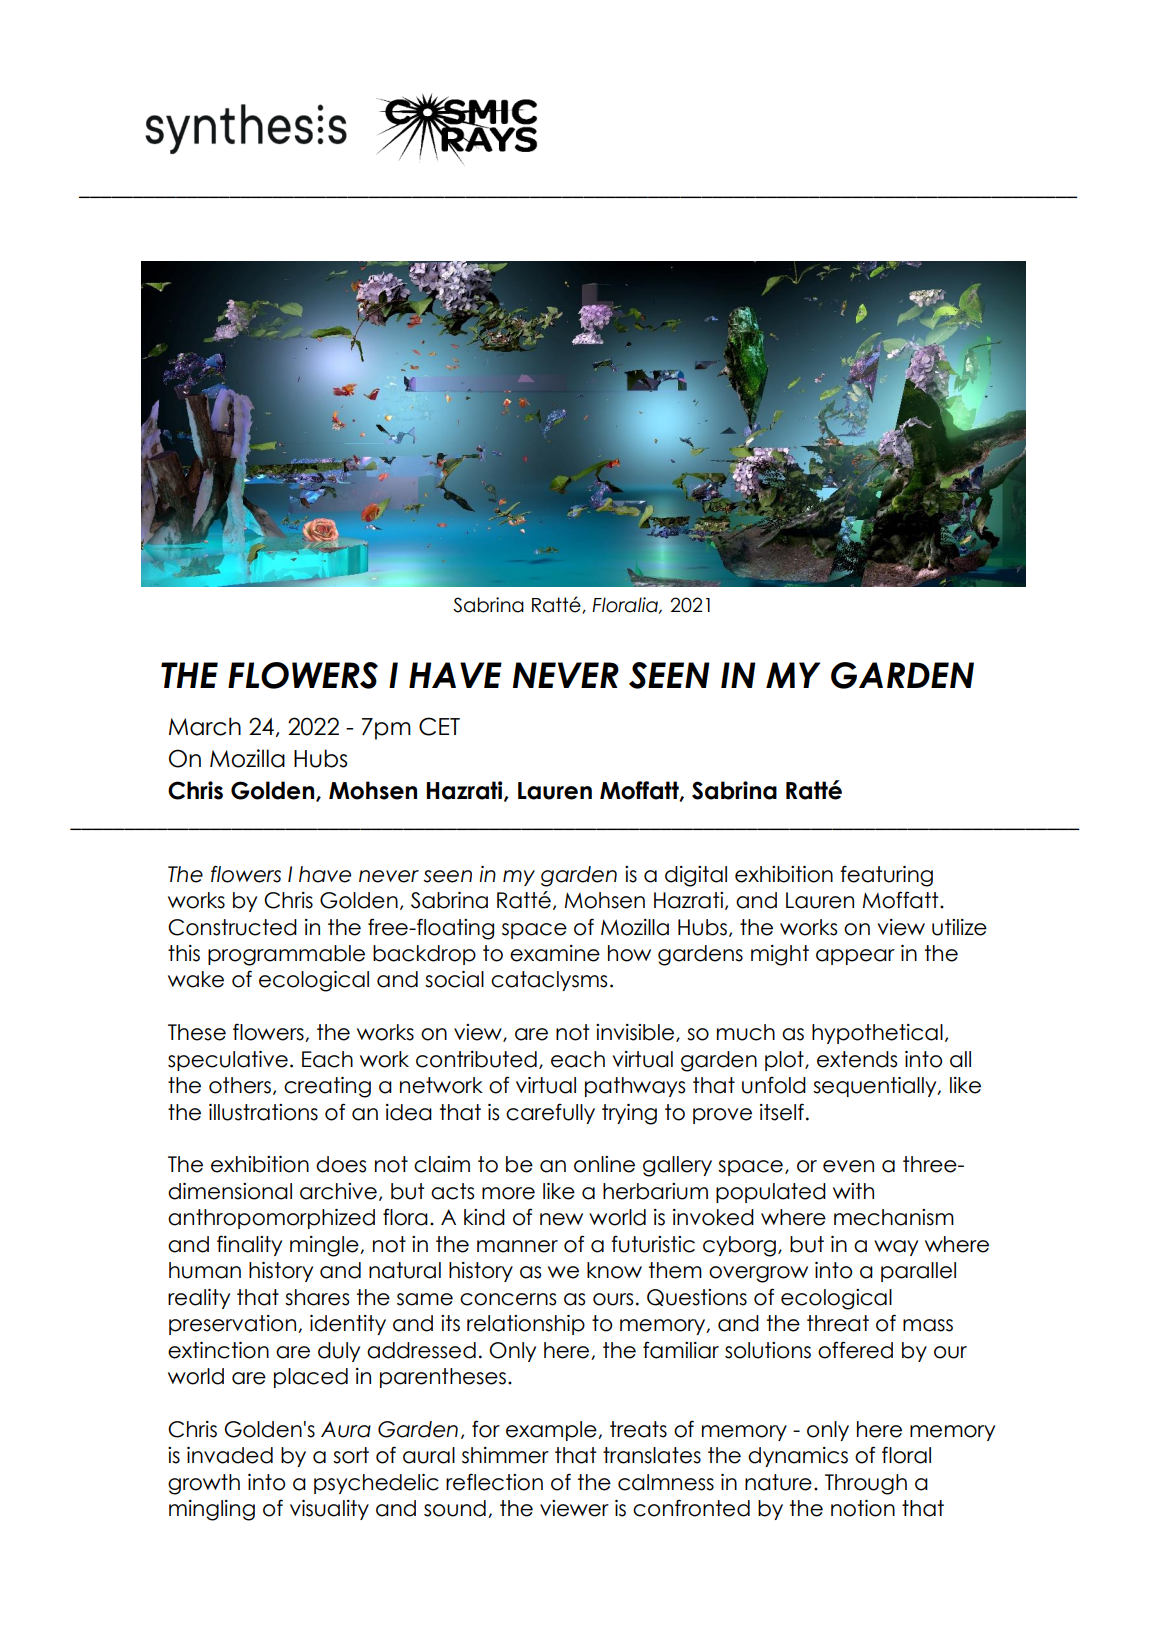 The height and width of the screenshot is (1650, 1167). What do you see at coordinates (876, 1087) in the screenshot?
I see `sequentially` at bounding box center [876, 1087].
